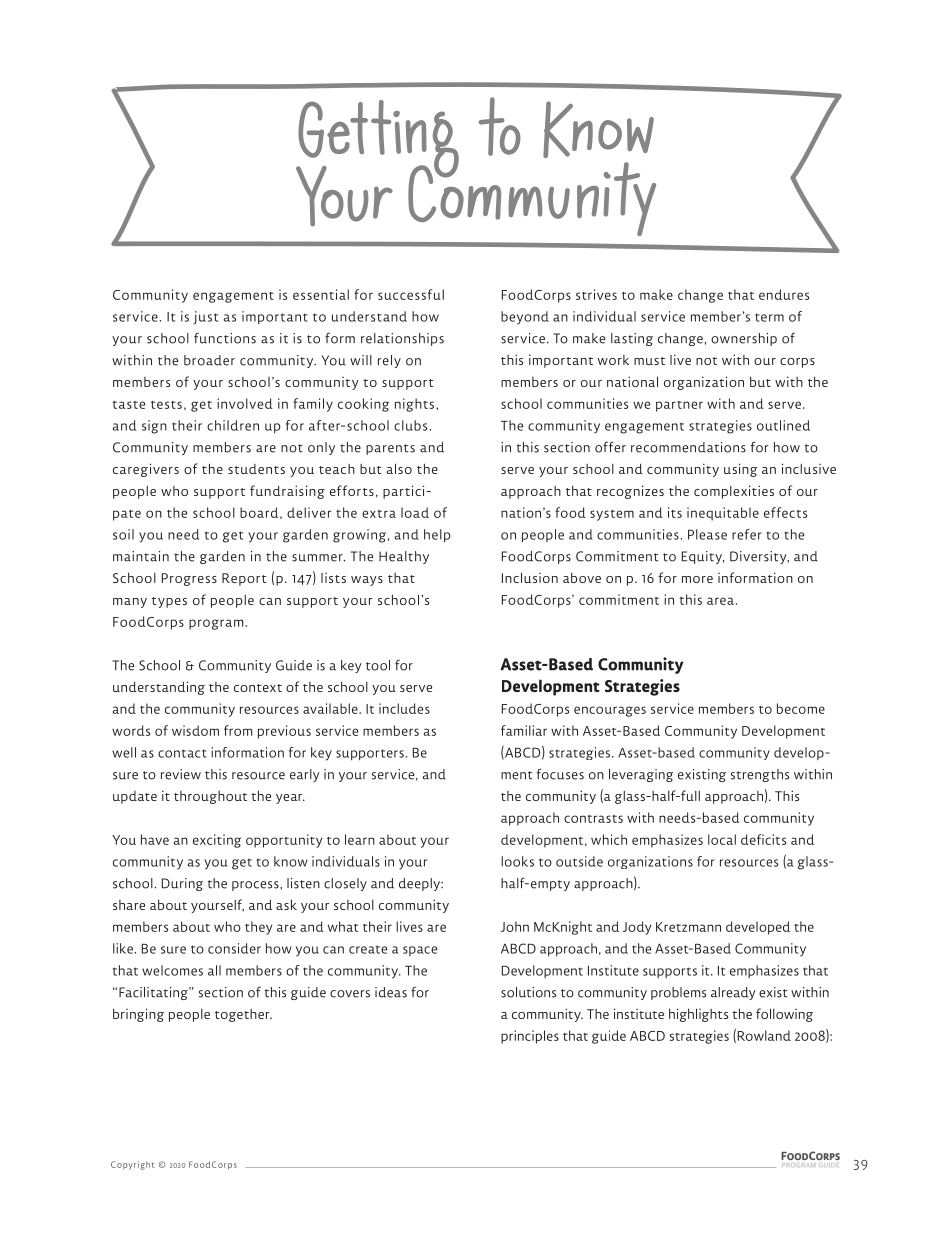 The image size is (952, 1233). What do you see at coordinates (195, 730) in the screenshot?
I see `wisdom` at bounding box center [195, 730].
